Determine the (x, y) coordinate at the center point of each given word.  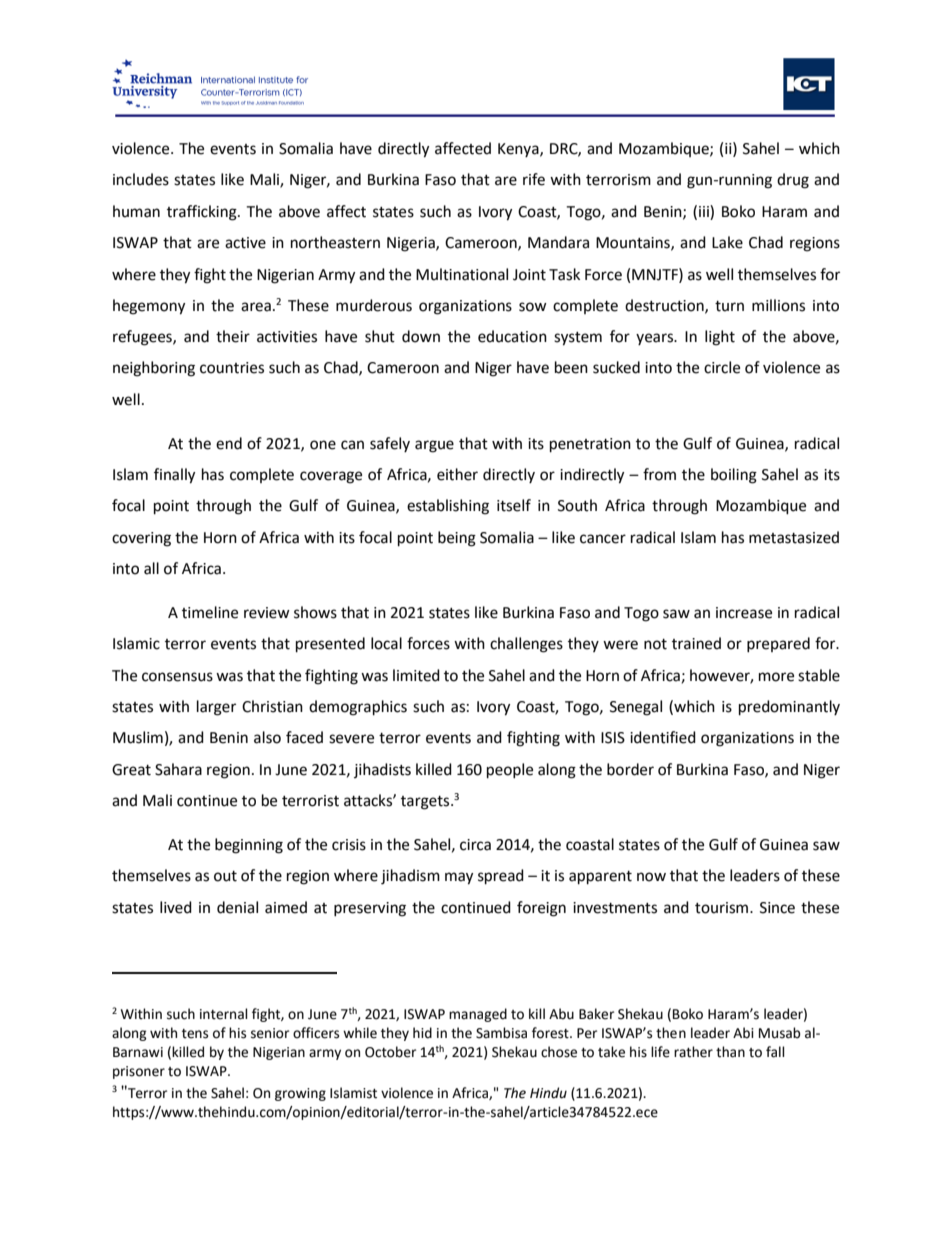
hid (422, 1033)
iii (705, 211)
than (730, 1052)
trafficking (203, 213)
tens (195, 1034)
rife (534, 179)
